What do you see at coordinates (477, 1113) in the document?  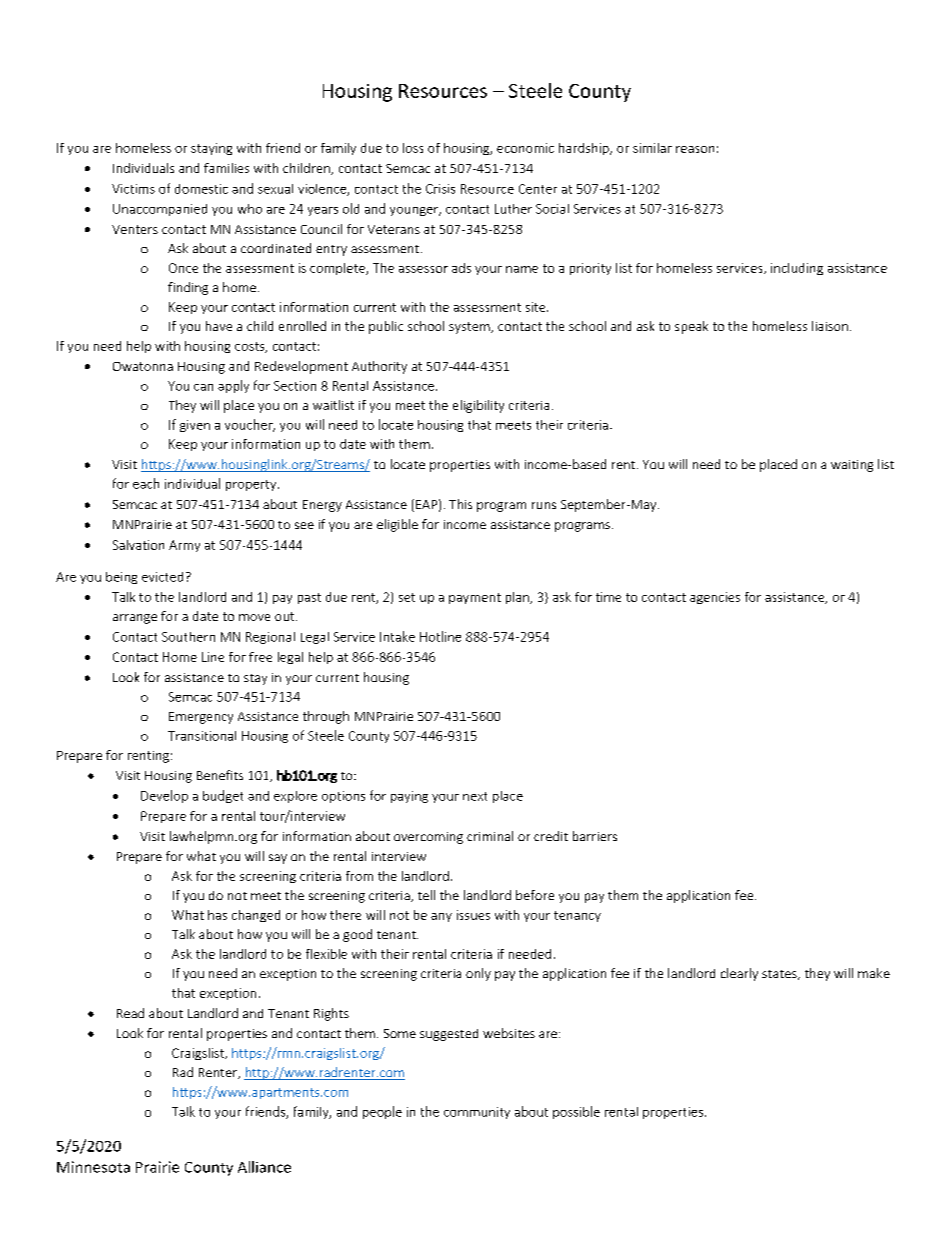 I see `community` at bounding box center [477, 1113].
